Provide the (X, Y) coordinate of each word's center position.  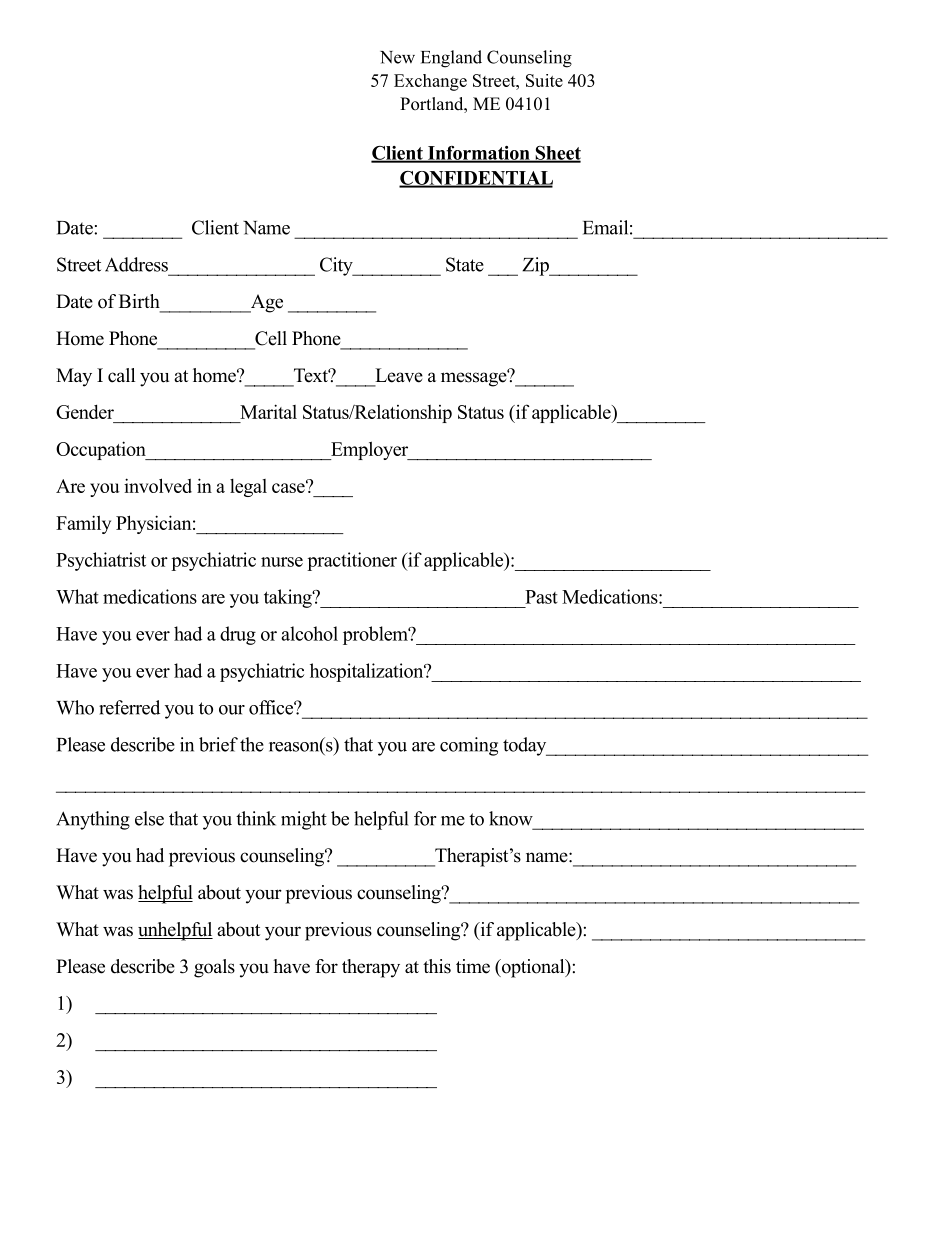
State (465, 264)
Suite (544, 80)
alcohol (309, 633)
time (473, 966)
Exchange (430, 82)
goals (214, 968)
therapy (371, 968)
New (397, 57)
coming (469, 746)
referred (129, 707)
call (121, 375)
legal (248, 488)
